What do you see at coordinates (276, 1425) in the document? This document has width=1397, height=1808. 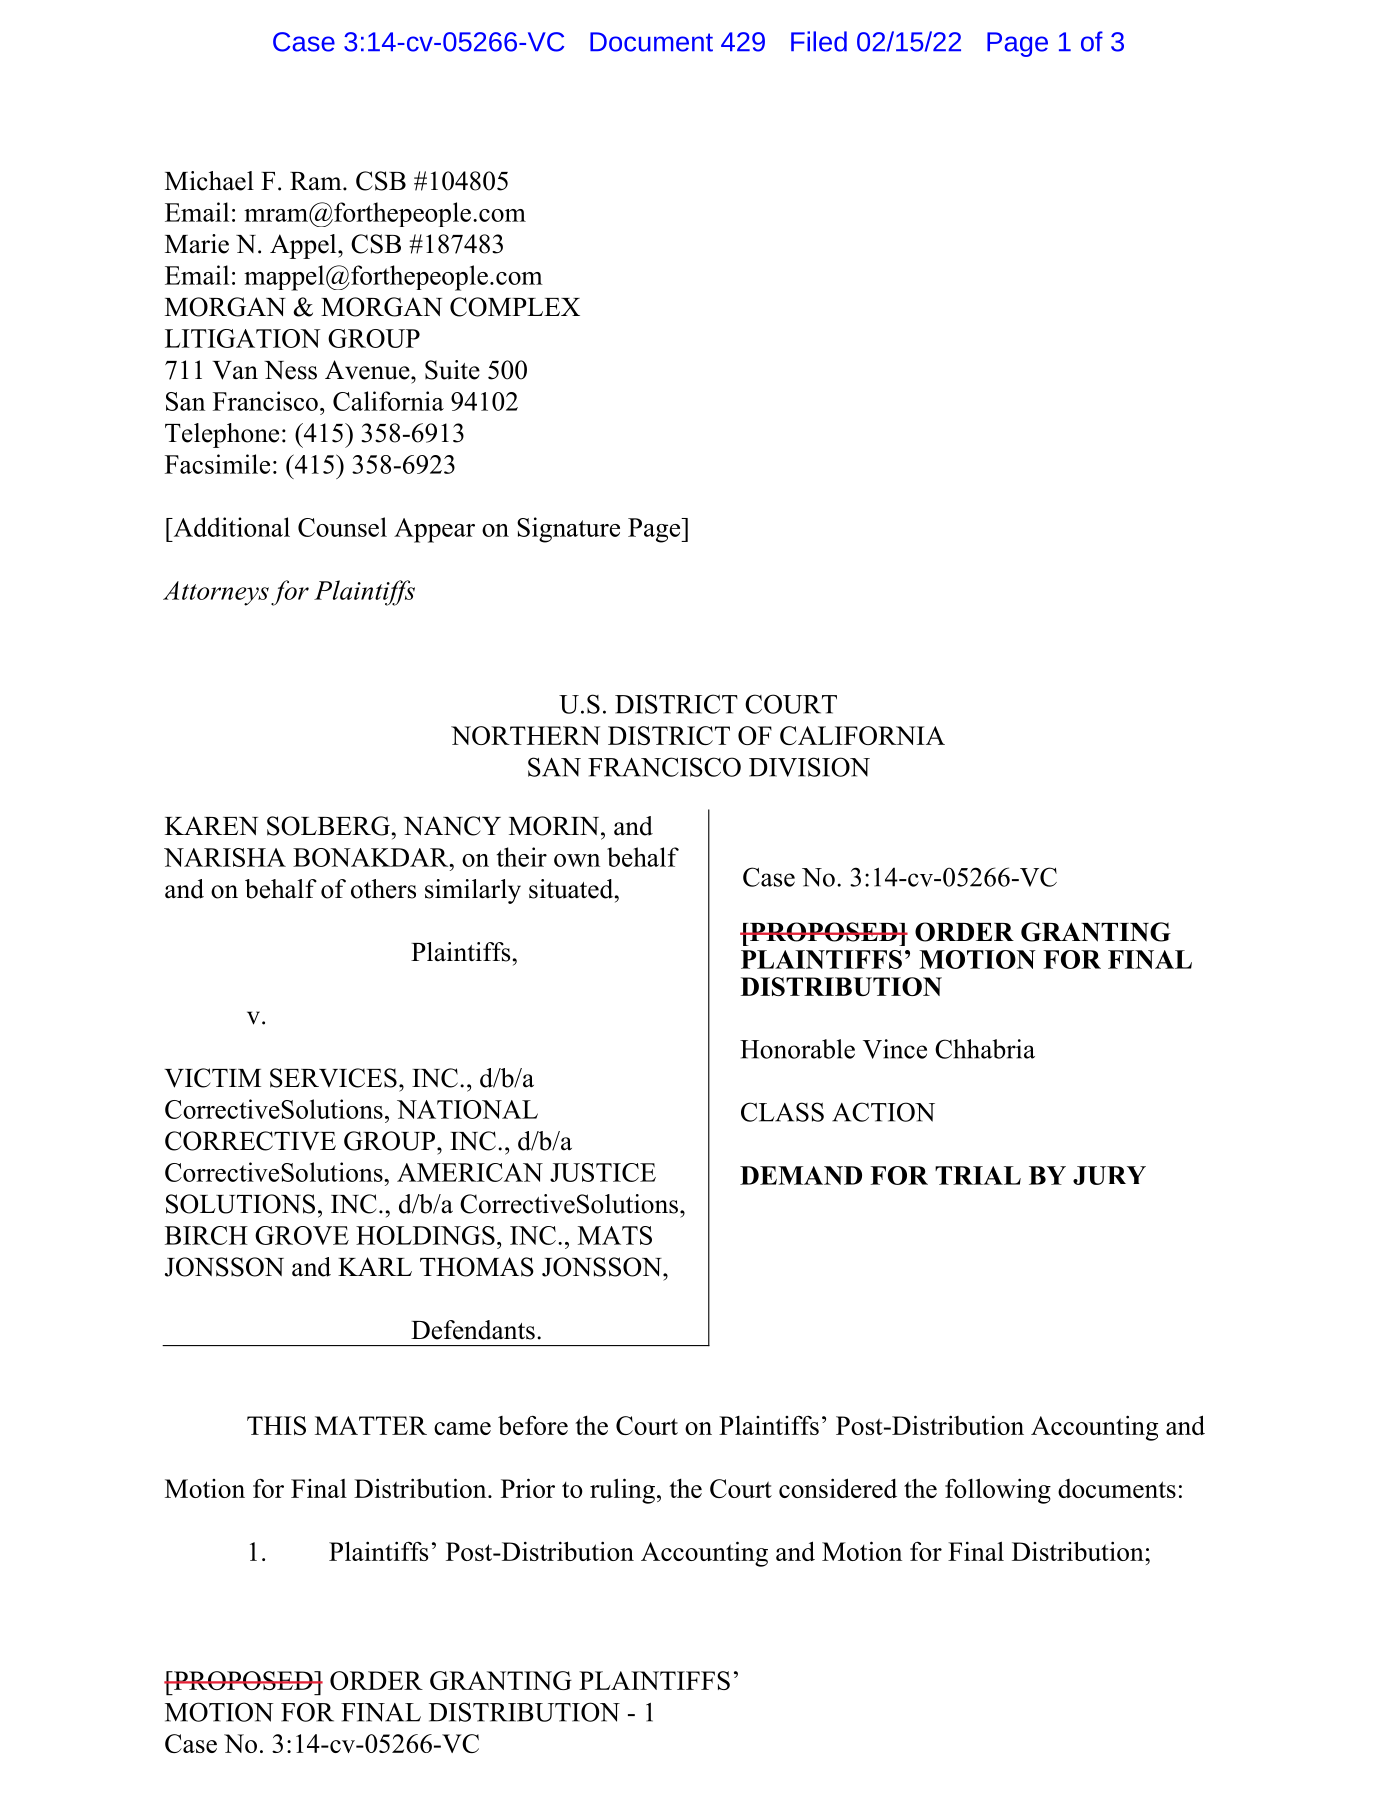 I see `THIS` at bounding box center [276, 1425].
